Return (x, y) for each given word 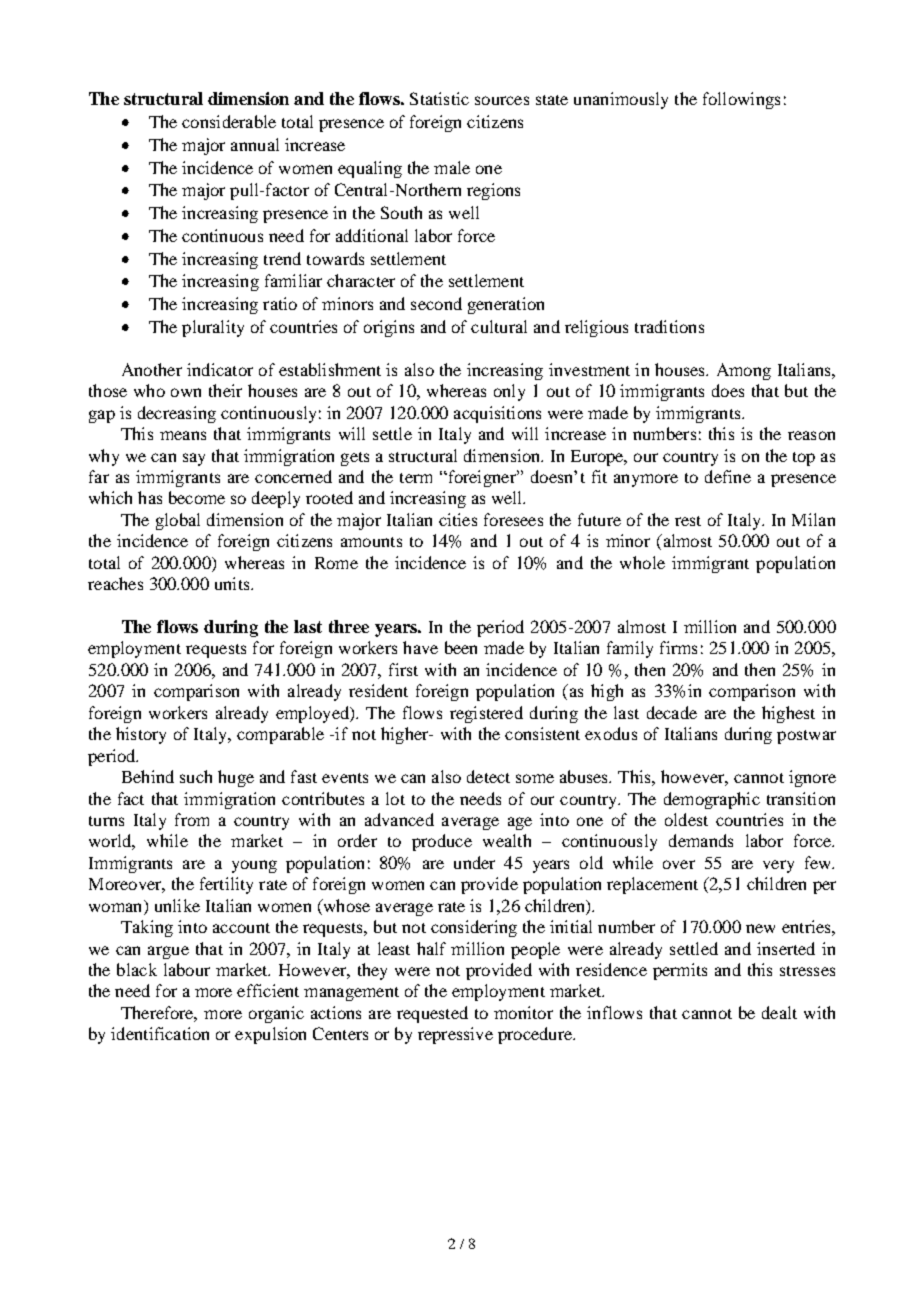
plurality (213, 328)
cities (458, 519)
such (196, 776)
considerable (229, 121)
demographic (712, 800)
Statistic (439, 98)
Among (744, 371)
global (178, 521)
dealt (779, 1012)
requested (432, 1014)
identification (160, 1033)
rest (688, 521)
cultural (499, 326)
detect (488, 776)
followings (741, 100)
